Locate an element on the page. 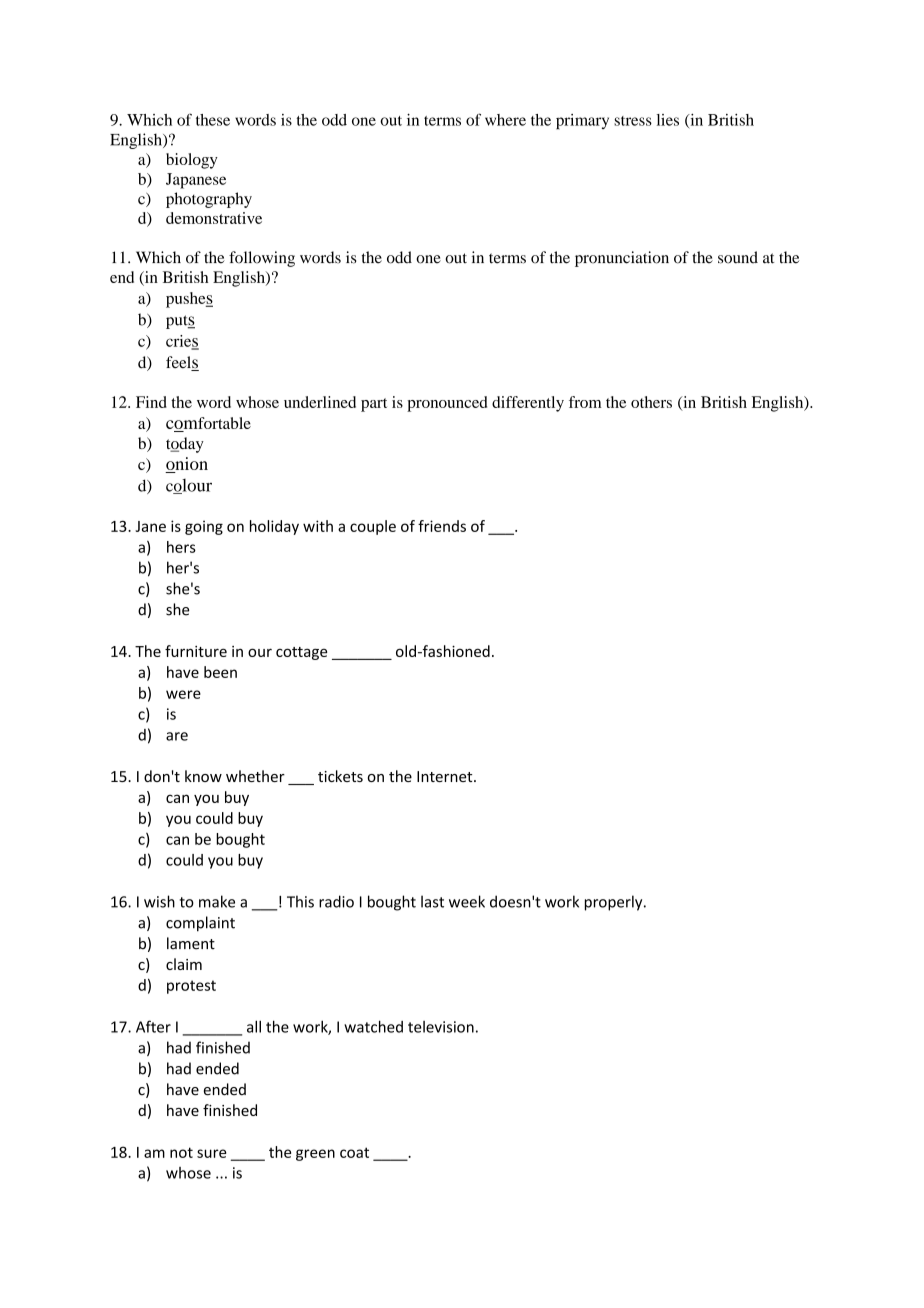 Image resolution: width=924 pixels, height=1308 pixels. biology is located at coordinates (192, 161).
